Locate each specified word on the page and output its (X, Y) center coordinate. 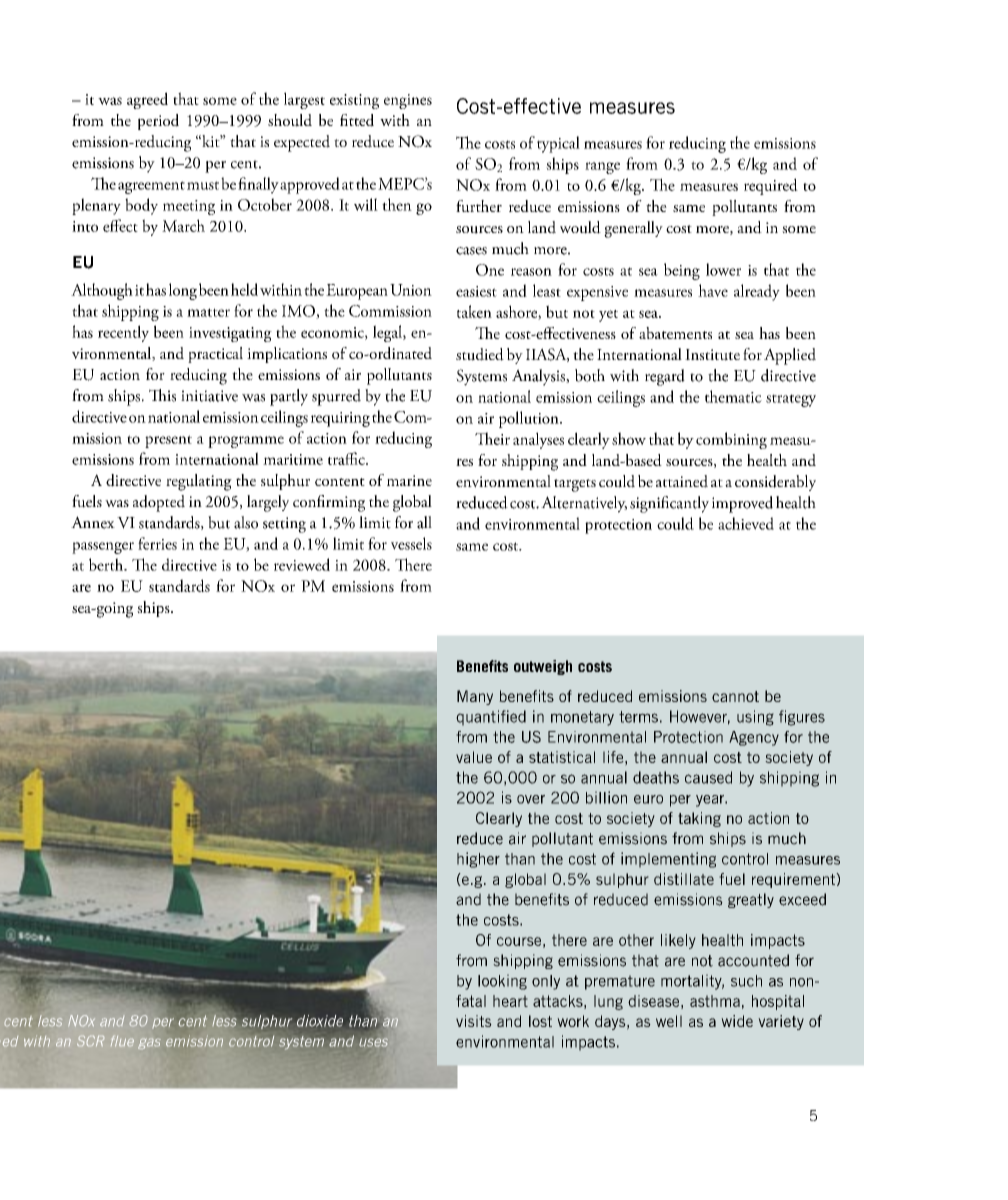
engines (408, 101)
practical (215, 355)
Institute (712, 355)
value (474, 757)
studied (480, 354)
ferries (157, 543)
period (158, 122)
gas (149, 1043)
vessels (411, 543)
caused (708, 777)
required (771, 186)
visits (474, 1021)
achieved (746, 523)
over (531, 799)
